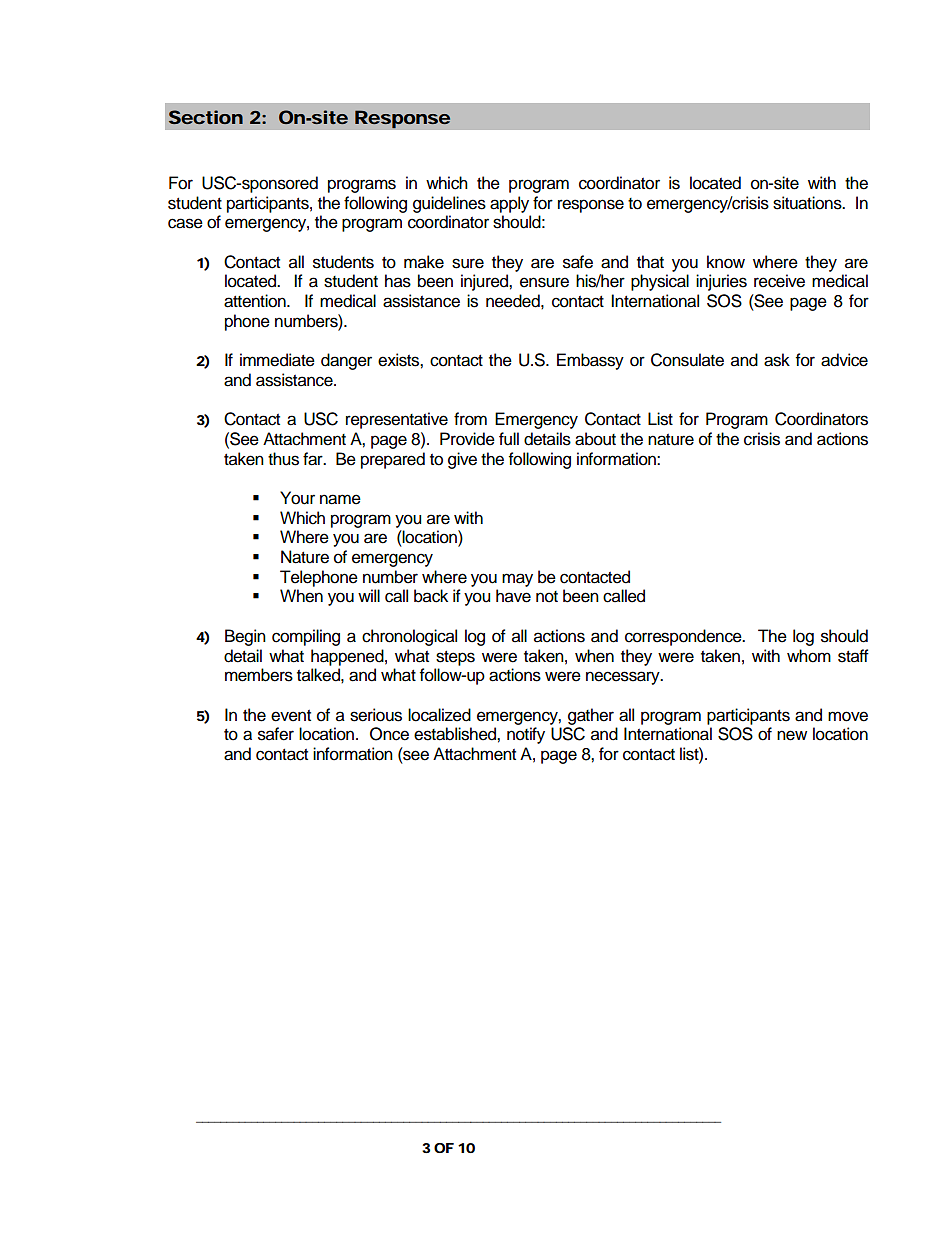 The image size is (952, 1233). What do you see at coordinates (283, 459) in the screenshot?
I see `thus` at bounding box center [283, 459].
